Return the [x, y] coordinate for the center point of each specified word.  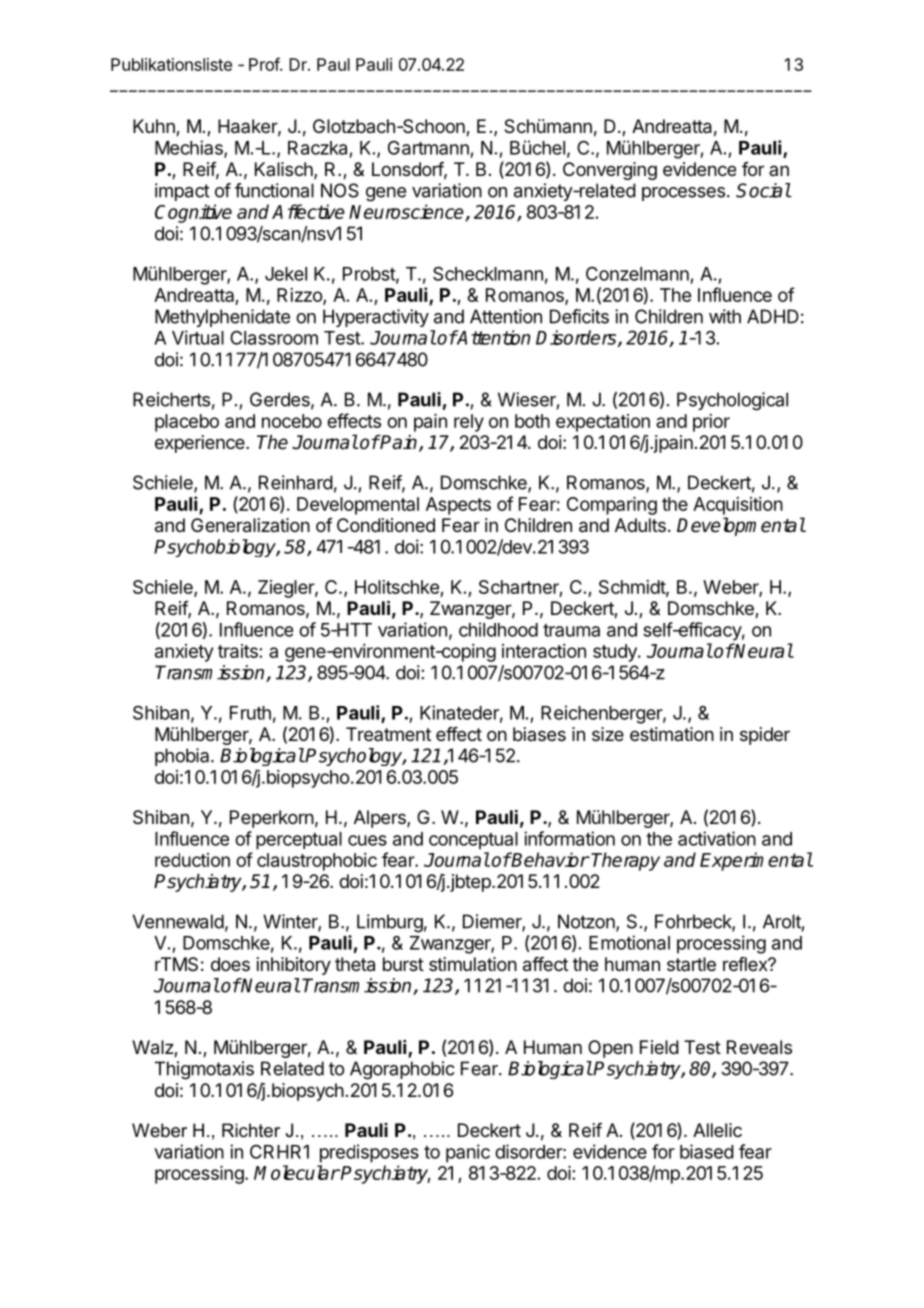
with [725, 316]
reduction [192, 860]
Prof [265, 64]
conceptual [473, 841]
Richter [251, 1130]
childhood [498, 629]
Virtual [198, 337]
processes [683, 194]
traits [238, 651]
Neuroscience [407, 212]
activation [717, 838]
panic [468, 1153]
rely [469, 423]
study [616, 653]
